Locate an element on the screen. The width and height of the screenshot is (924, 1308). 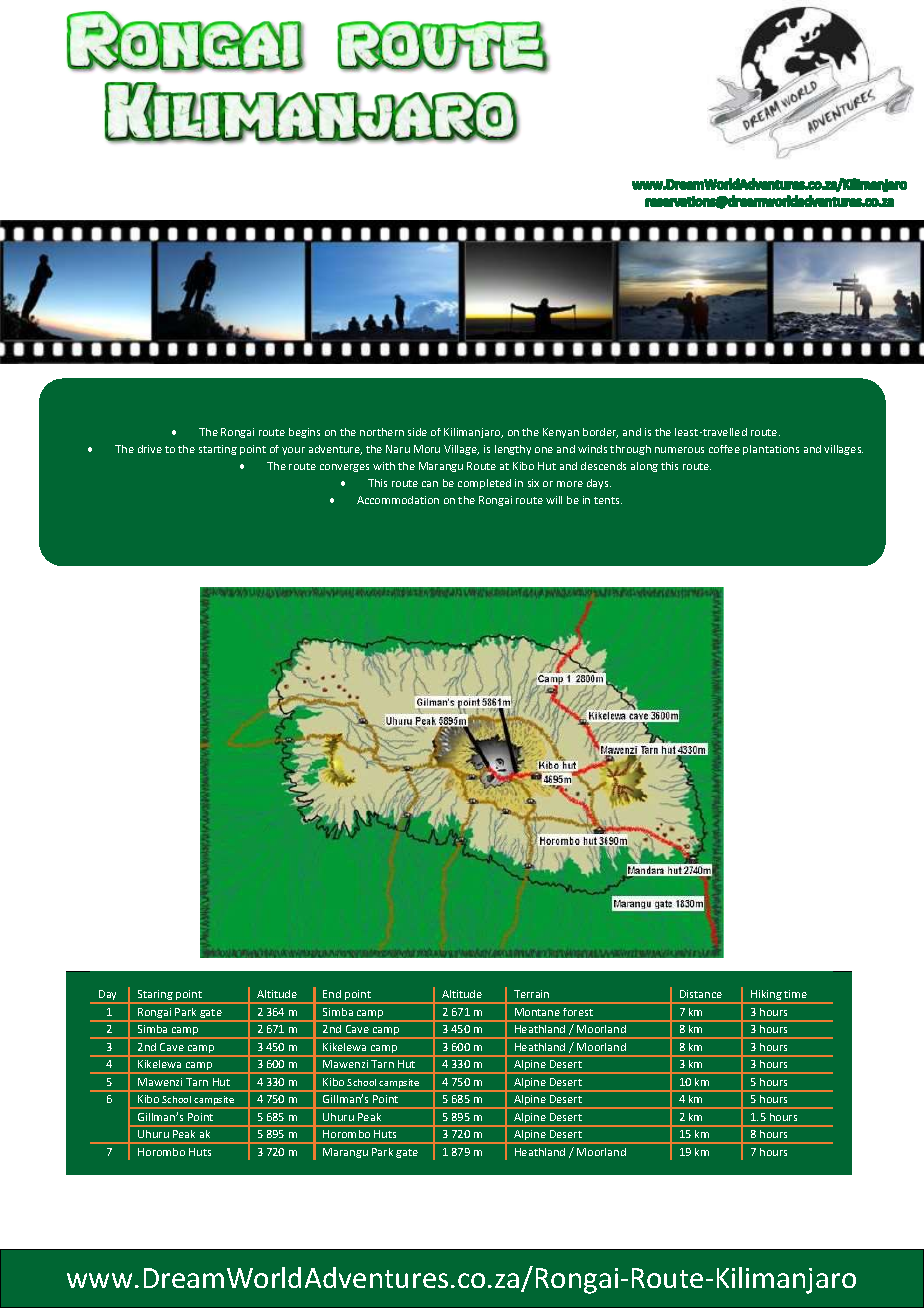
Montane is located at coordinates (537, 1012).
